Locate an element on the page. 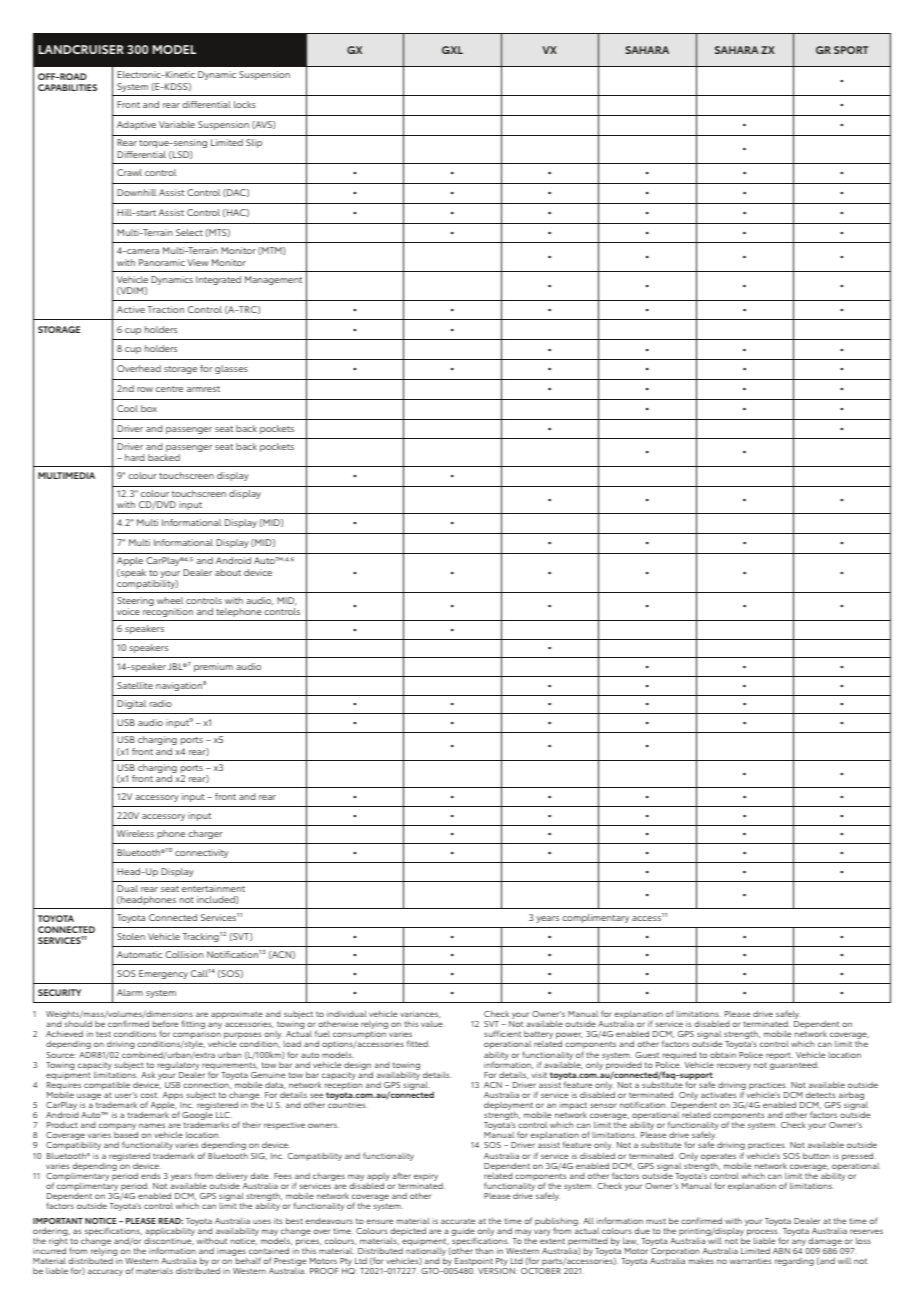 This image has height=1308, width=924. SPORT is located at coordinates (851, 50).
